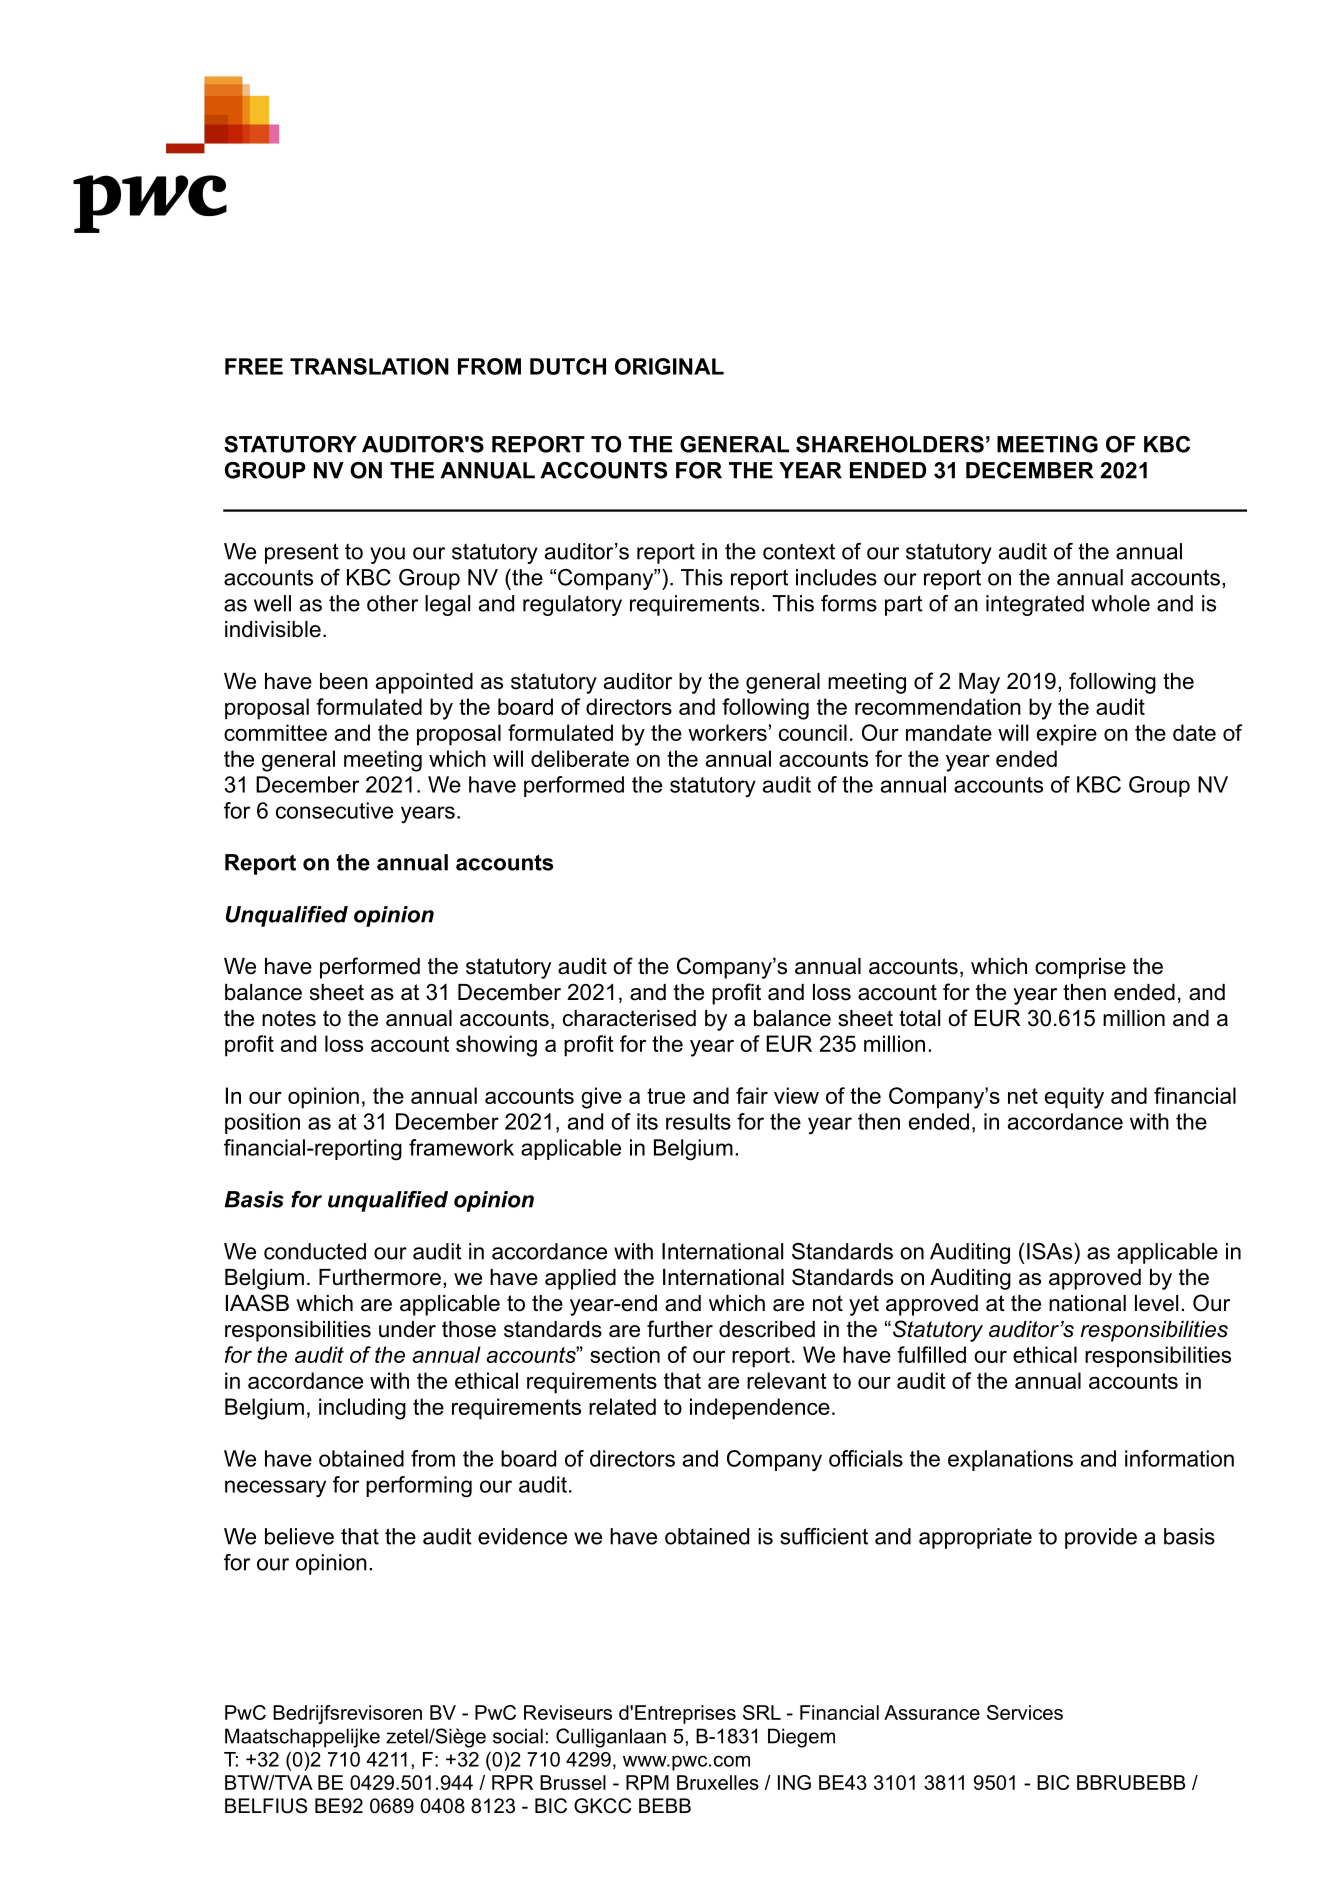  Describe the element at coordinates (407, 1329) in the screenshot. I see `under` at that location.
